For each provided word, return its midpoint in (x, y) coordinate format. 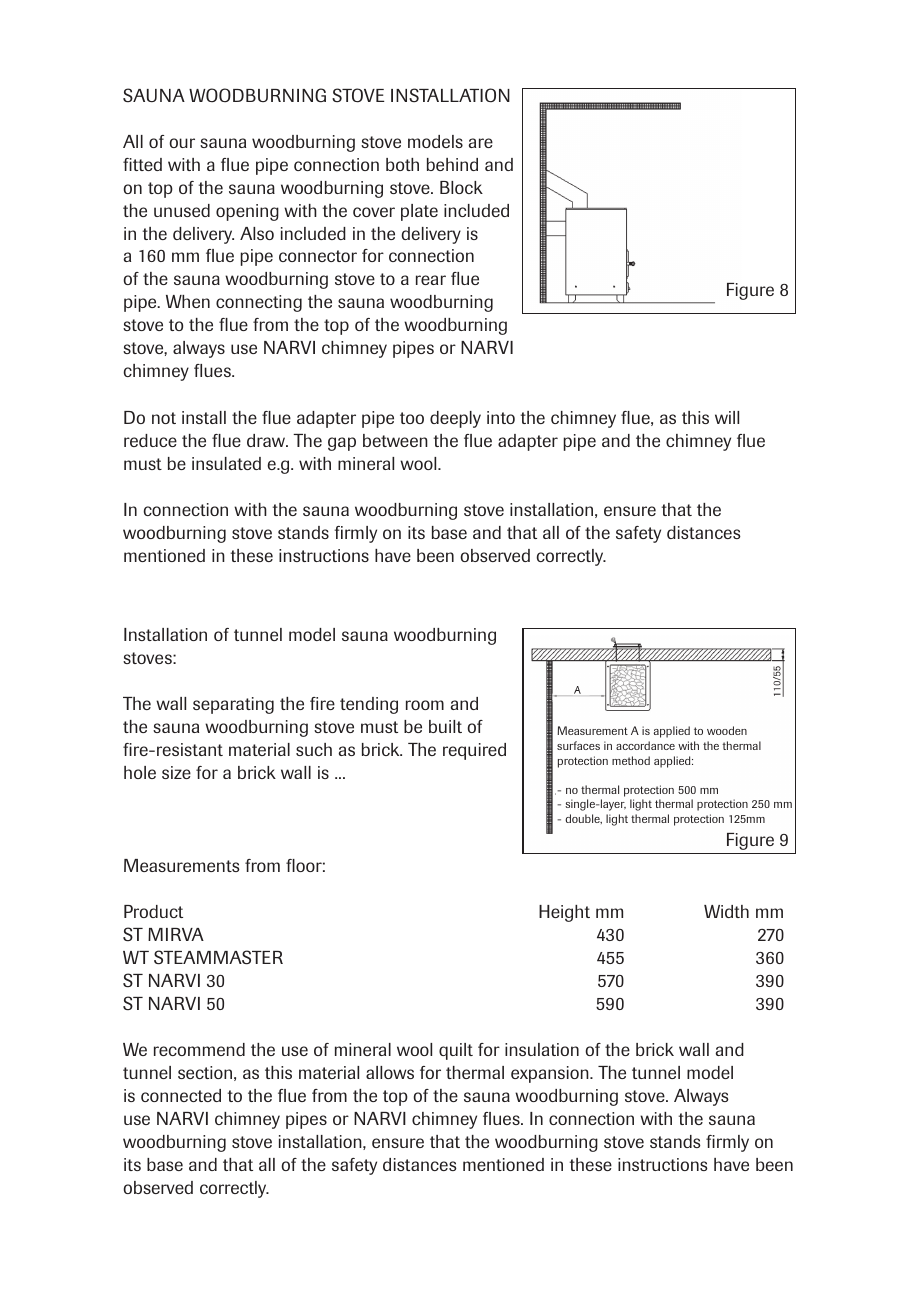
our (182, 143)
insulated (226, 463)
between (395, 440)
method (631, 760)
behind (452, 164)
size (176, 772)
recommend (199, 1049)
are (481, 143)
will (727, 417)
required (474, 751)
